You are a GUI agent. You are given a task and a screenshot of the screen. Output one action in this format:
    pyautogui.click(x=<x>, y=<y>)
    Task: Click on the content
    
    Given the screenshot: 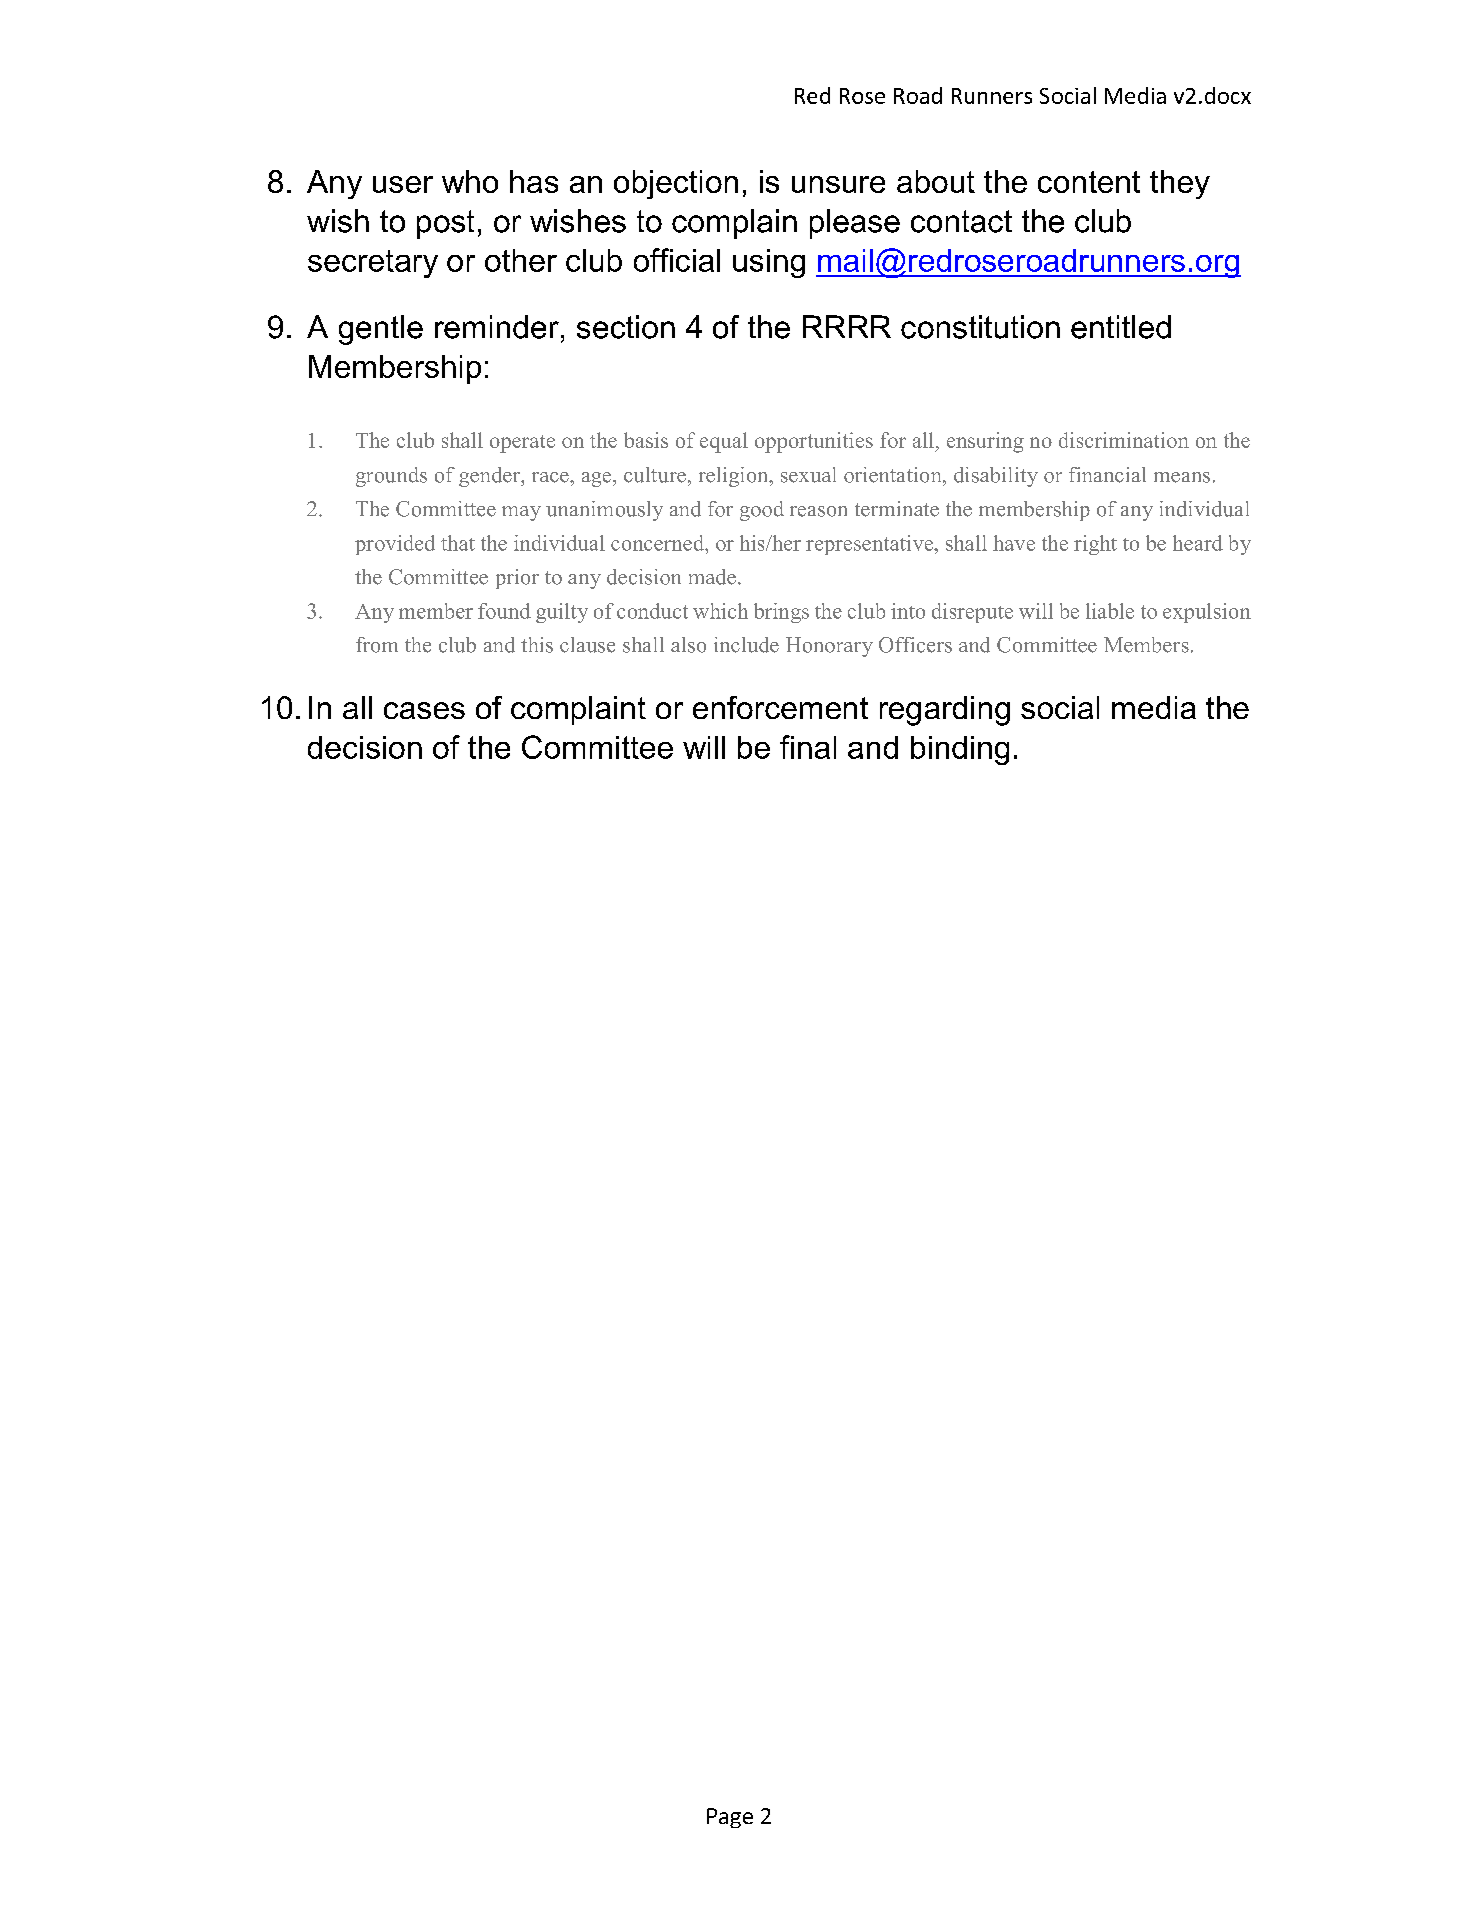 What is the action you would take?
    pyautogui.click(x=1089, y=182)
